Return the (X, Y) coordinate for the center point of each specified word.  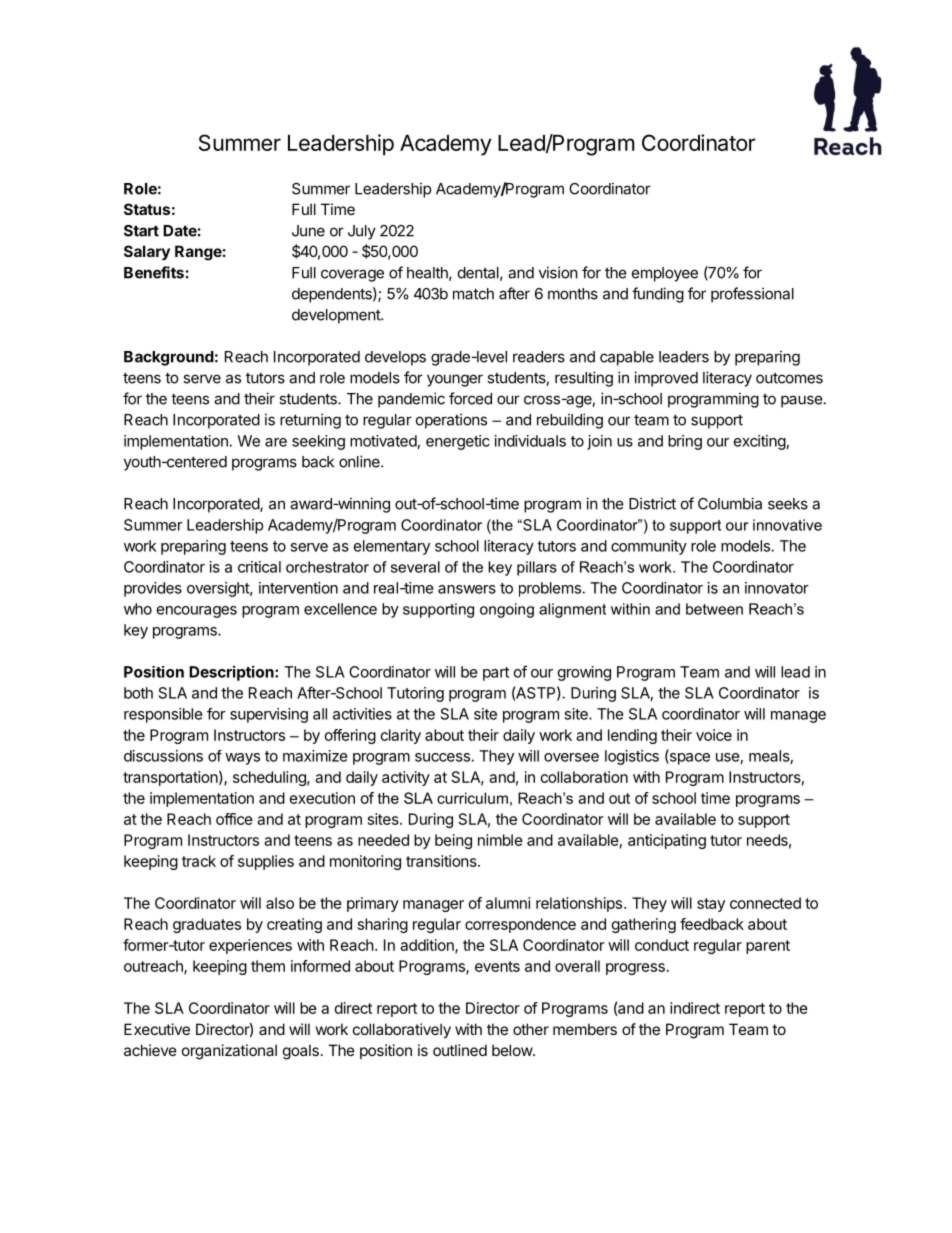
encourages (197, 612)
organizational (229, 1052)
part (496, 674)
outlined (460, 1050)
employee (665, 274)
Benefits (154, 272)
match (473, 294)
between (714, 609)
